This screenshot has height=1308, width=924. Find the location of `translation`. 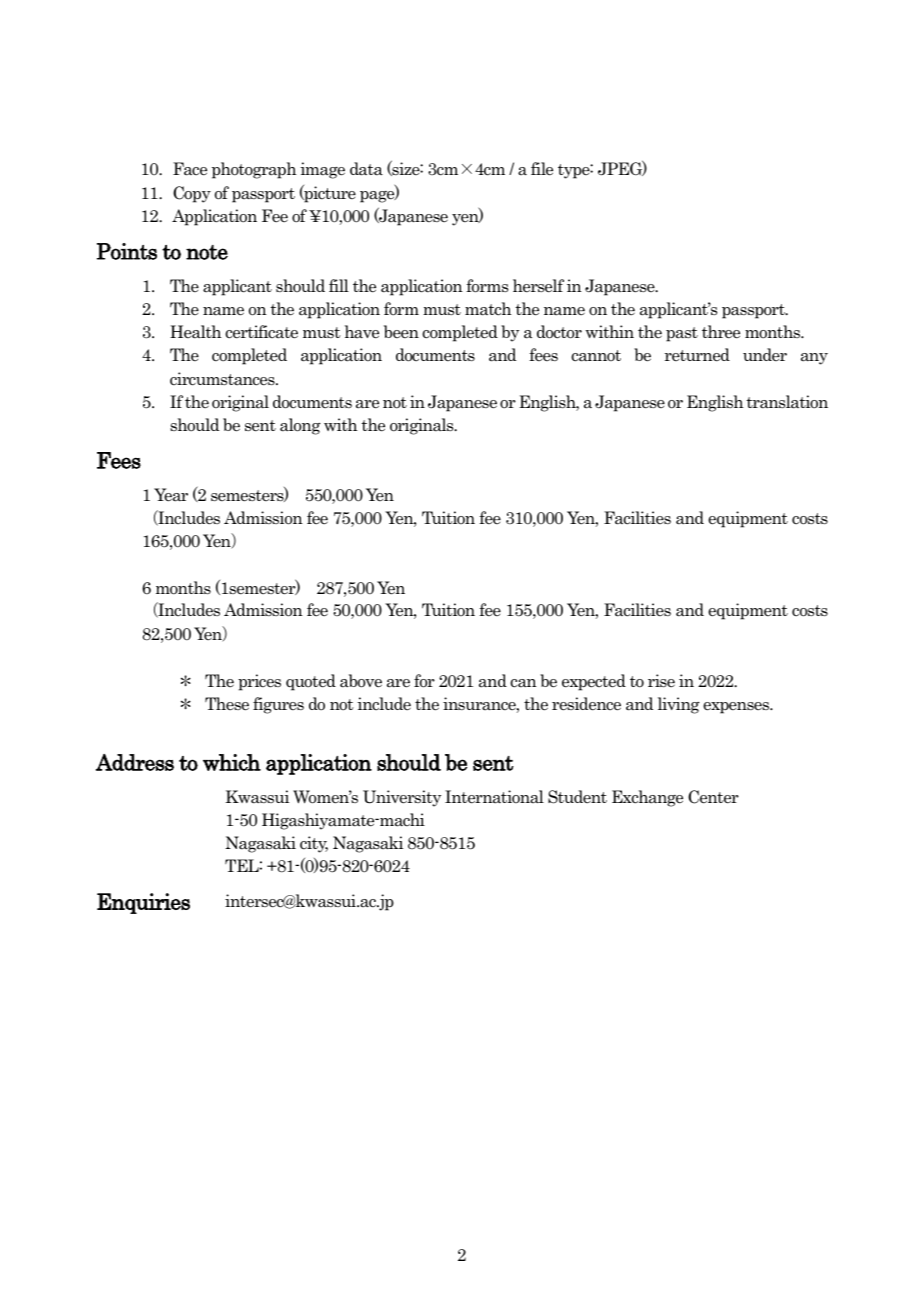

translation is located at coordinates (787, 402).
